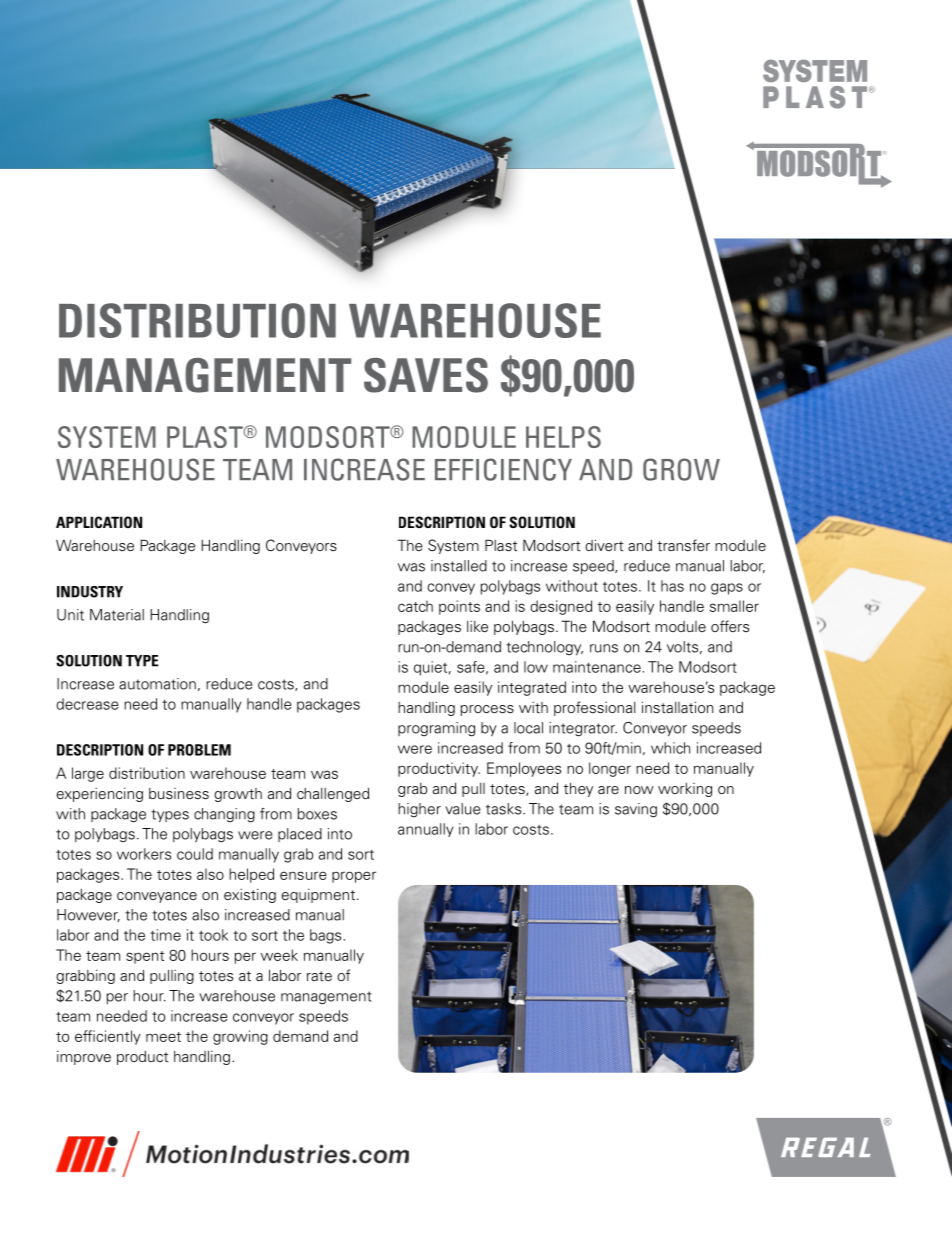  I want to click on catch, so click(415, 606).
